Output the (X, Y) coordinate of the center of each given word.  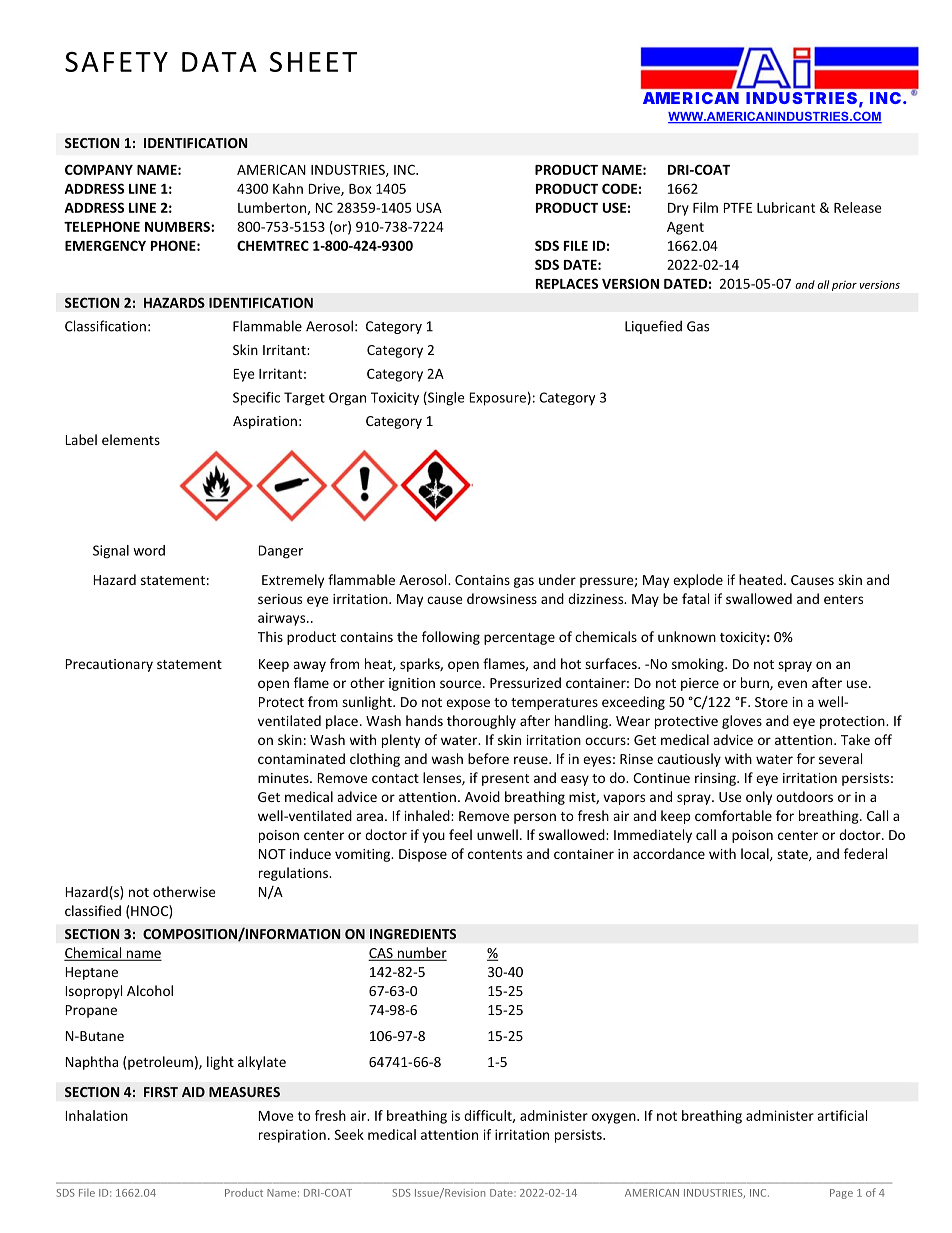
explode (698, 581)
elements (131, 439)
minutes (284, 778)
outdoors (804, 796)
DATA (219, 62)
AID (193, 1092)
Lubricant (786, 207)
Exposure (498, 399)
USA (429, 207)
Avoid (482, 796)
